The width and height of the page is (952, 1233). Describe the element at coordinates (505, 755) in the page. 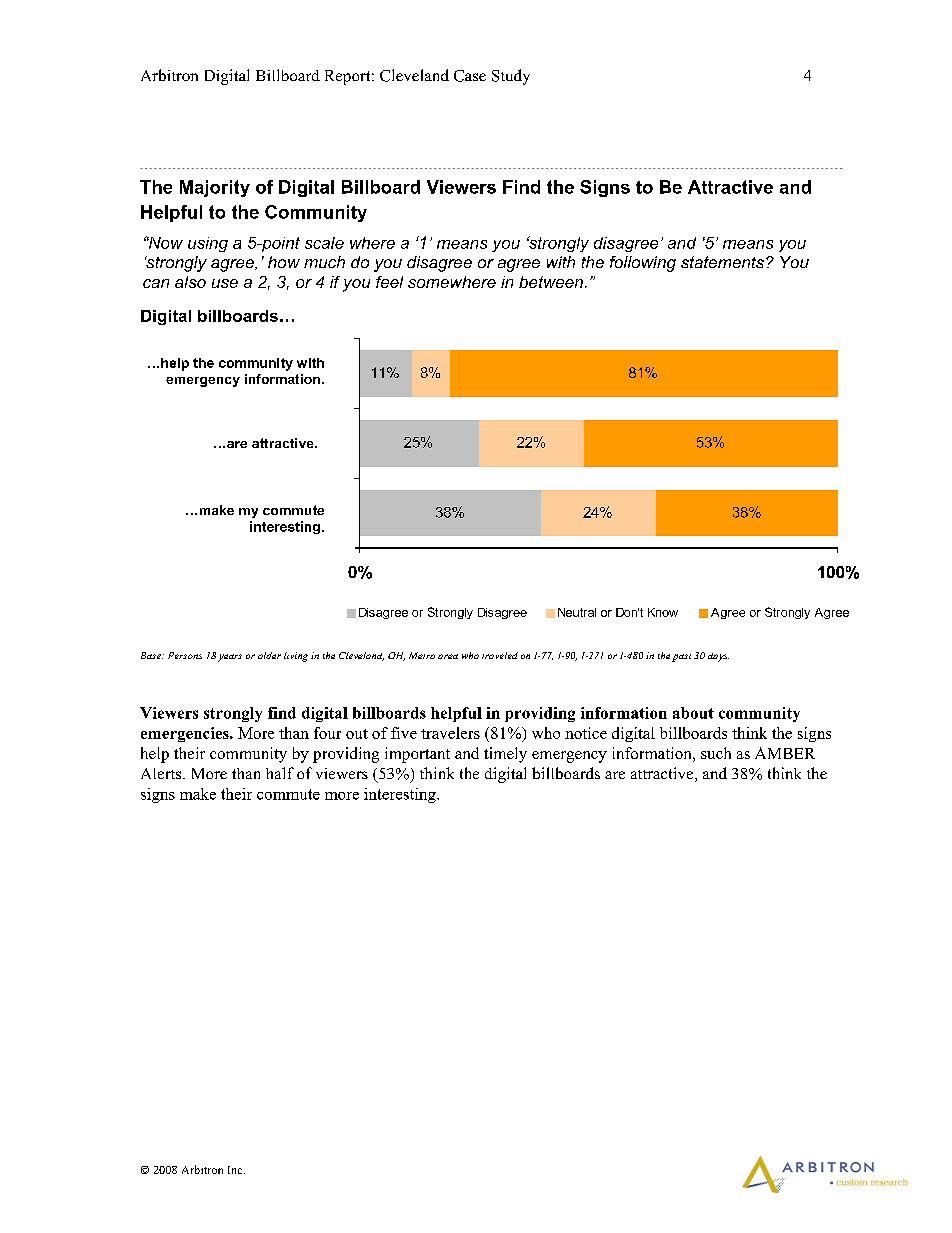

I see `timely` at that location.
